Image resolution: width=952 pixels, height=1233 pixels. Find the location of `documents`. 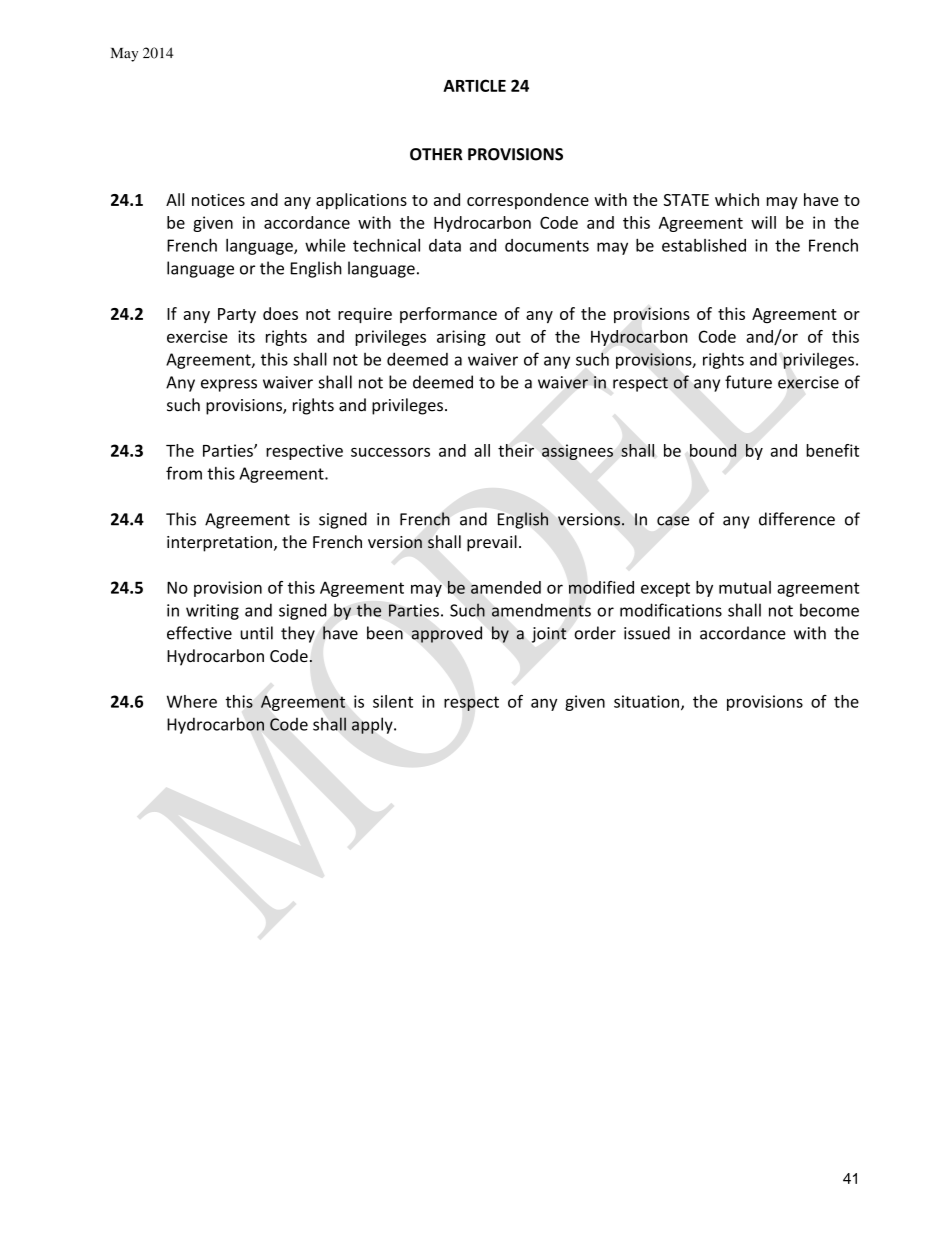

documents is located at coordinates (547, 245).
